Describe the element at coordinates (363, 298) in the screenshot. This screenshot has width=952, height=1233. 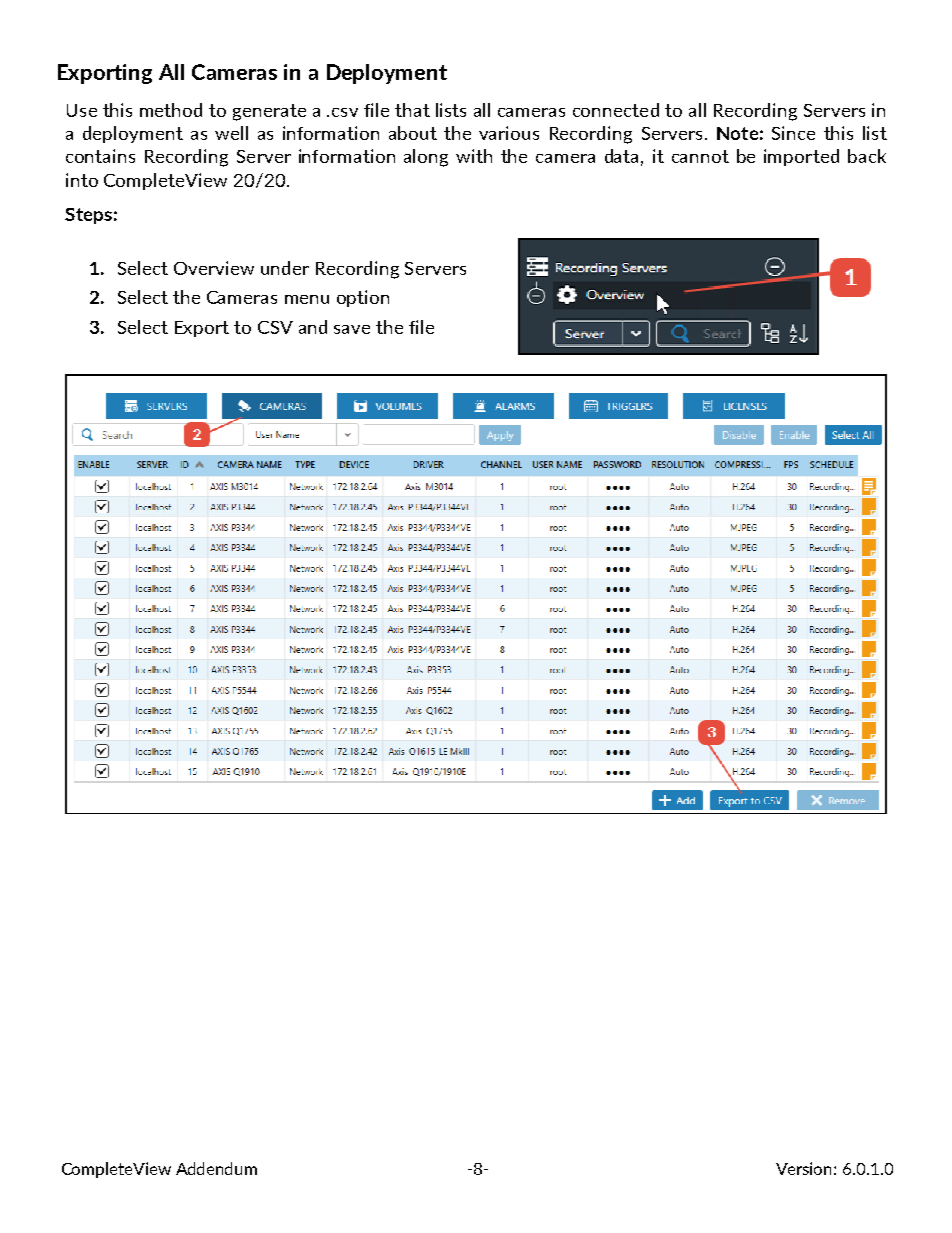
I see `option` at that location.
